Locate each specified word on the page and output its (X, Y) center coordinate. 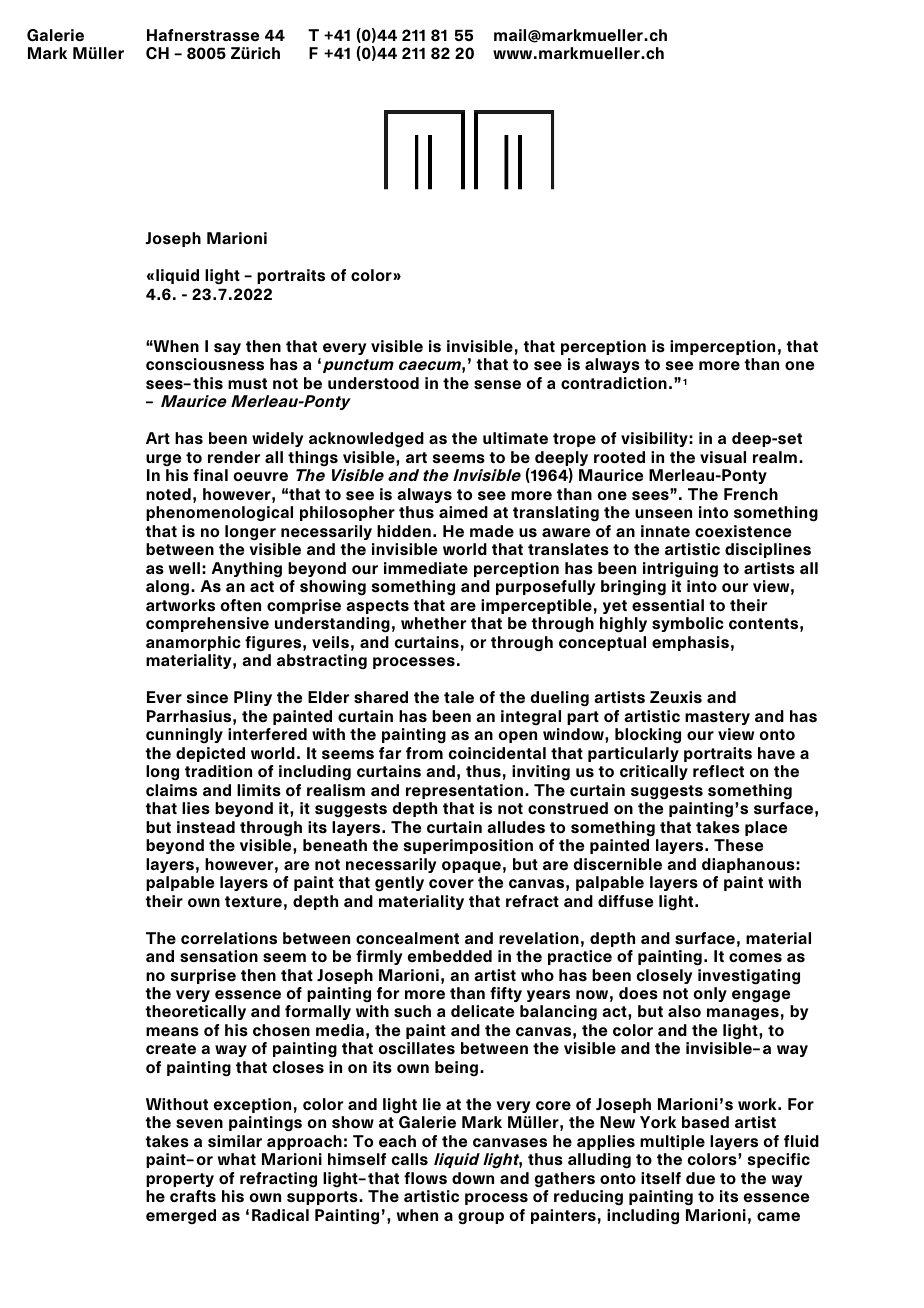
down (473, 1178)
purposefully (545, 587)
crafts (193, 1196)
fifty (506, 994)
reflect (718, 771)
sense (497, 385)
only (710, 994)
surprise (203, 976)
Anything (246, 570)
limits (259, 790)
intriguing (680, 570)
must (247, 384)
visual (723, 457)
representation (464, 791)
